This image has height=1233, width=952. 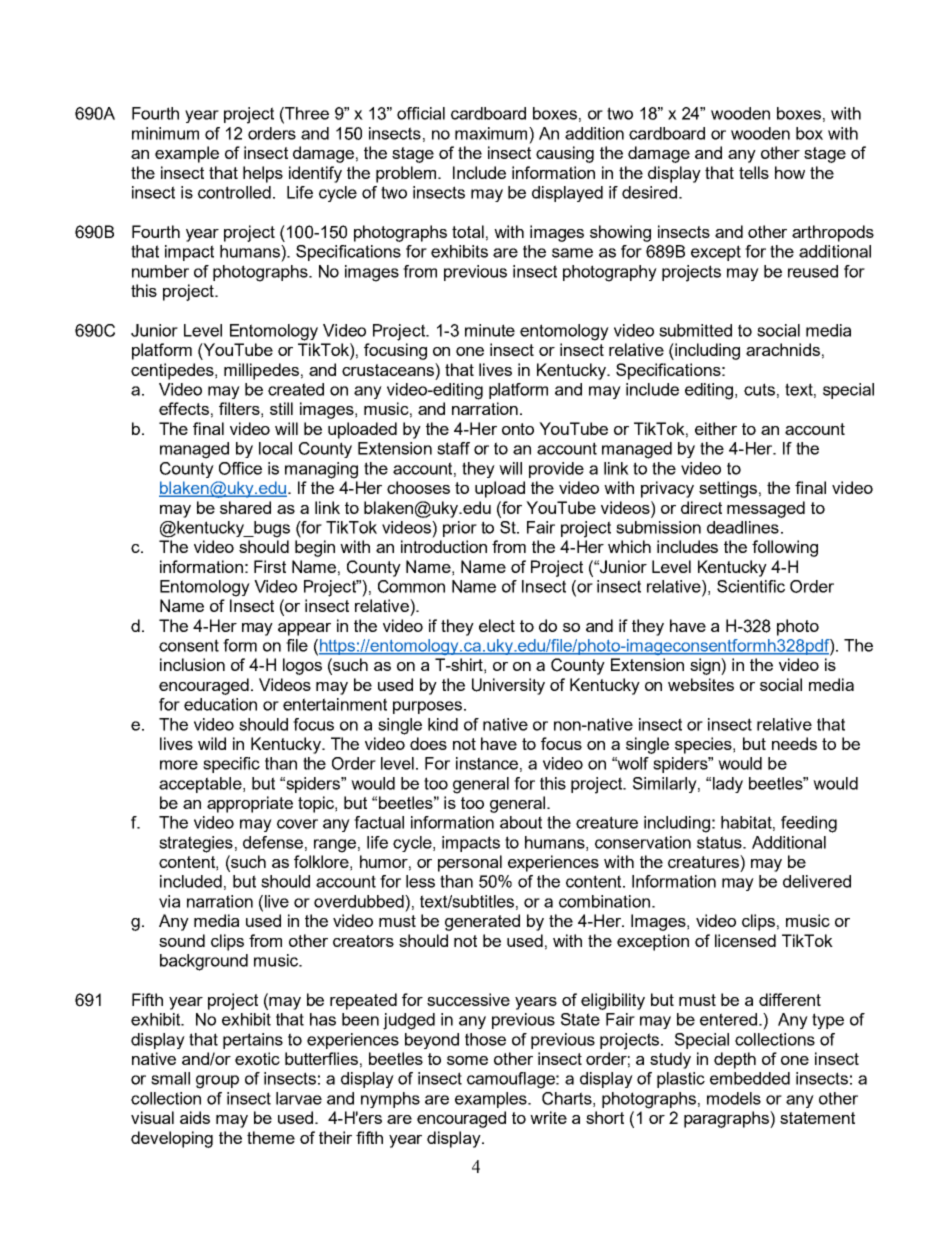 What do you see at coordinates (217, 1082) in the image?
I see `group` at bounding box center [217, 1082].
